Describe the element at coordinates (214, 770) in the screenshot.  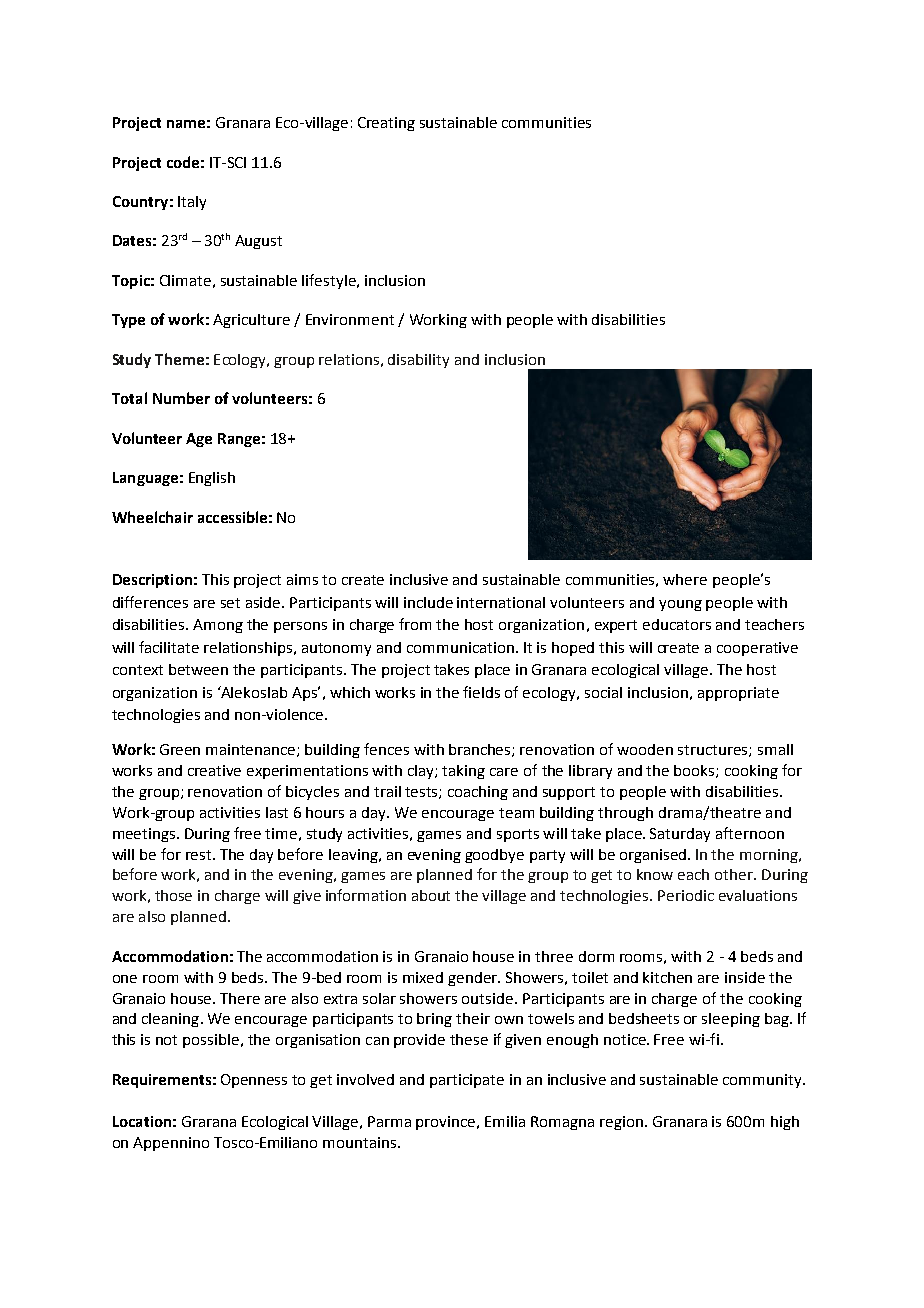
I see `creative` at that location.
